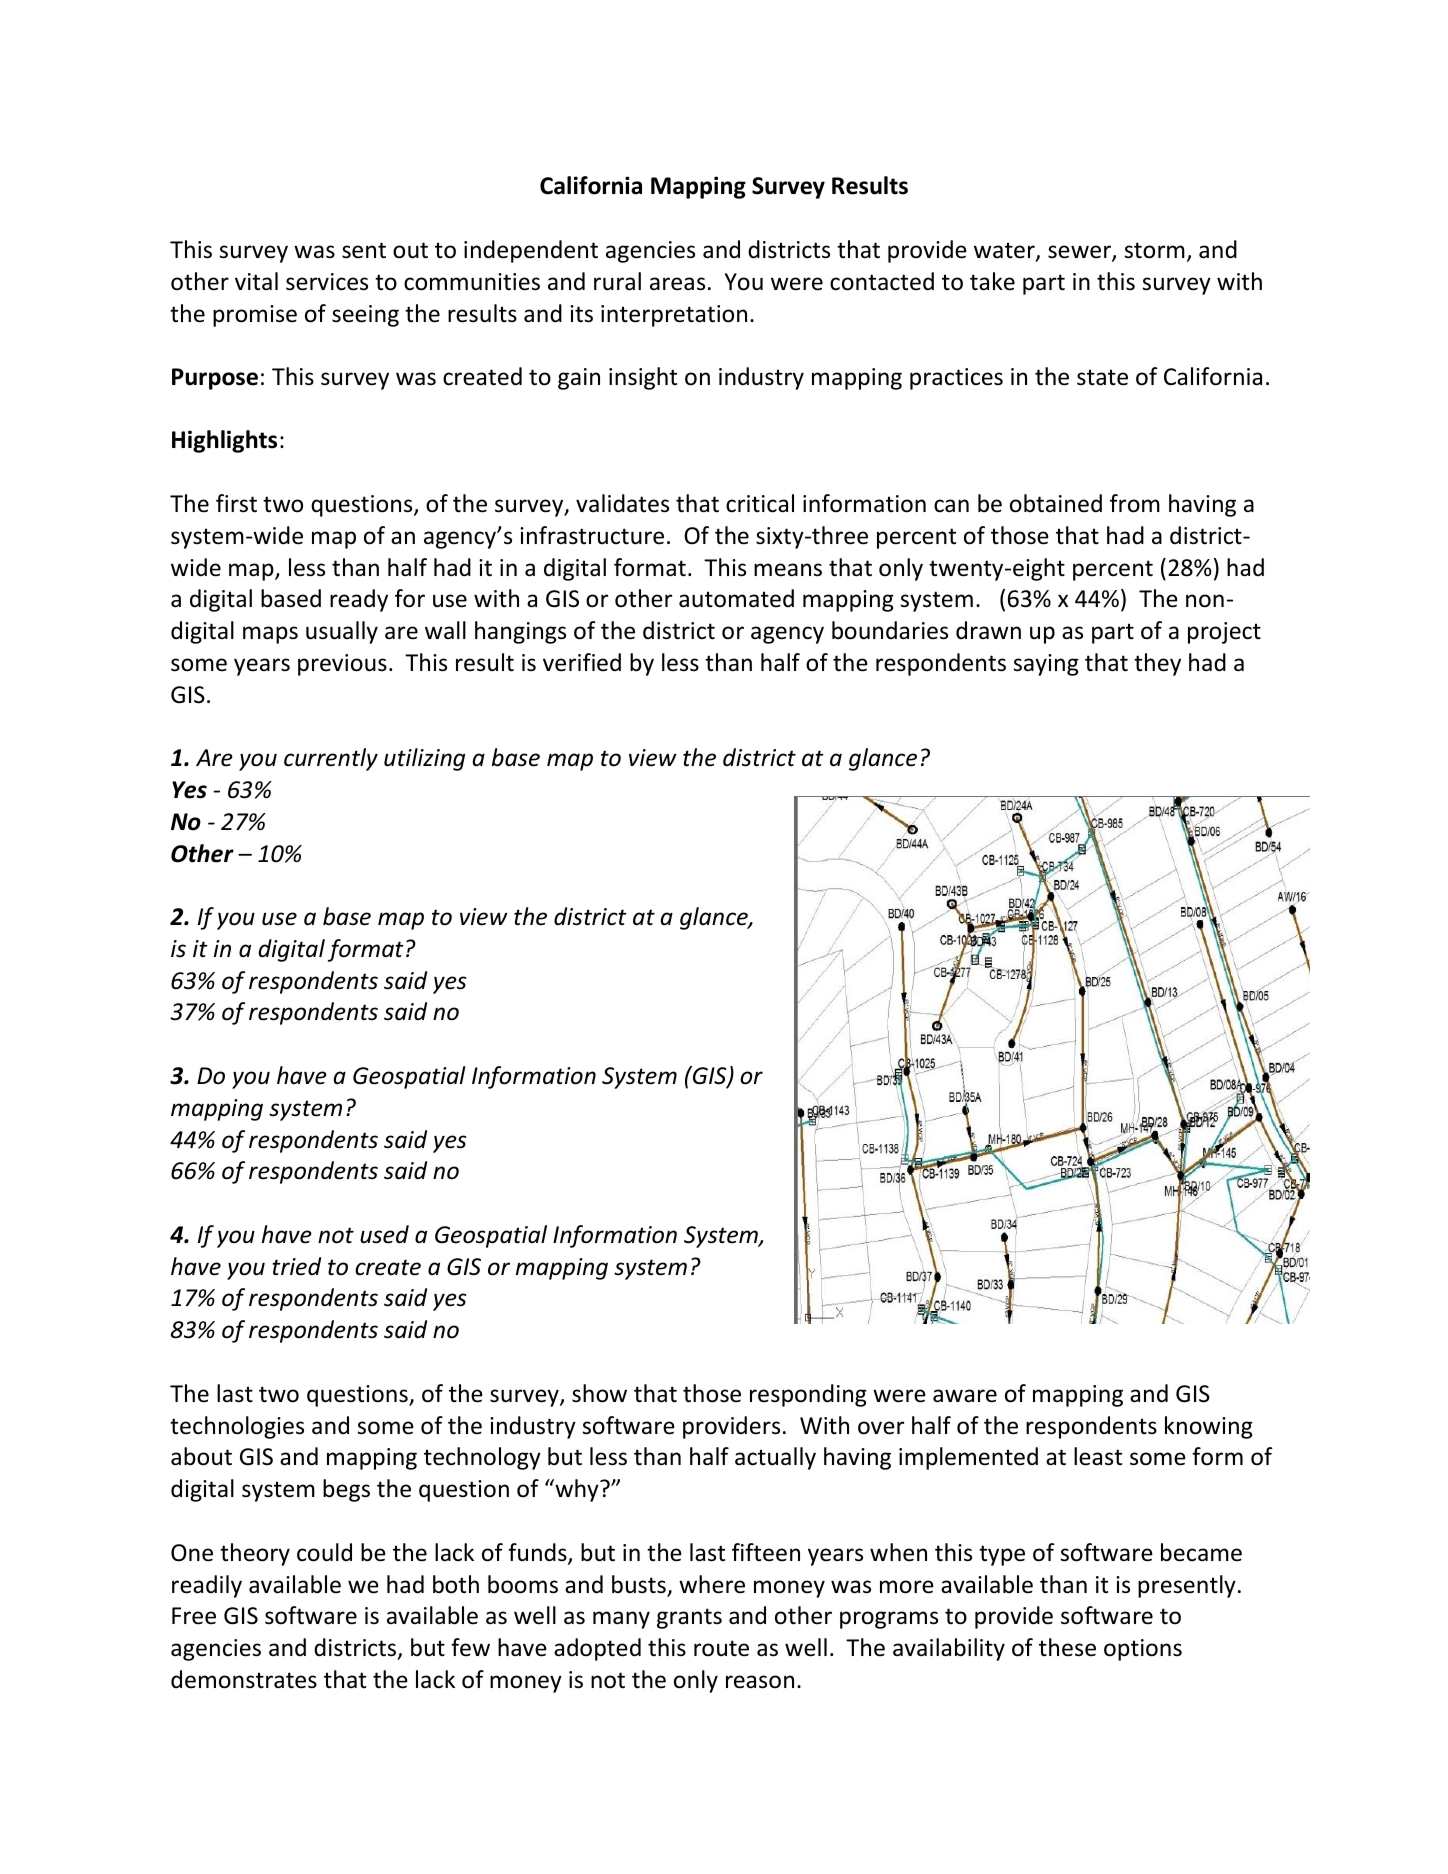 The height and width of the document is (1874, 1448). I want to click on demonstrates, so click(244, 1679).
